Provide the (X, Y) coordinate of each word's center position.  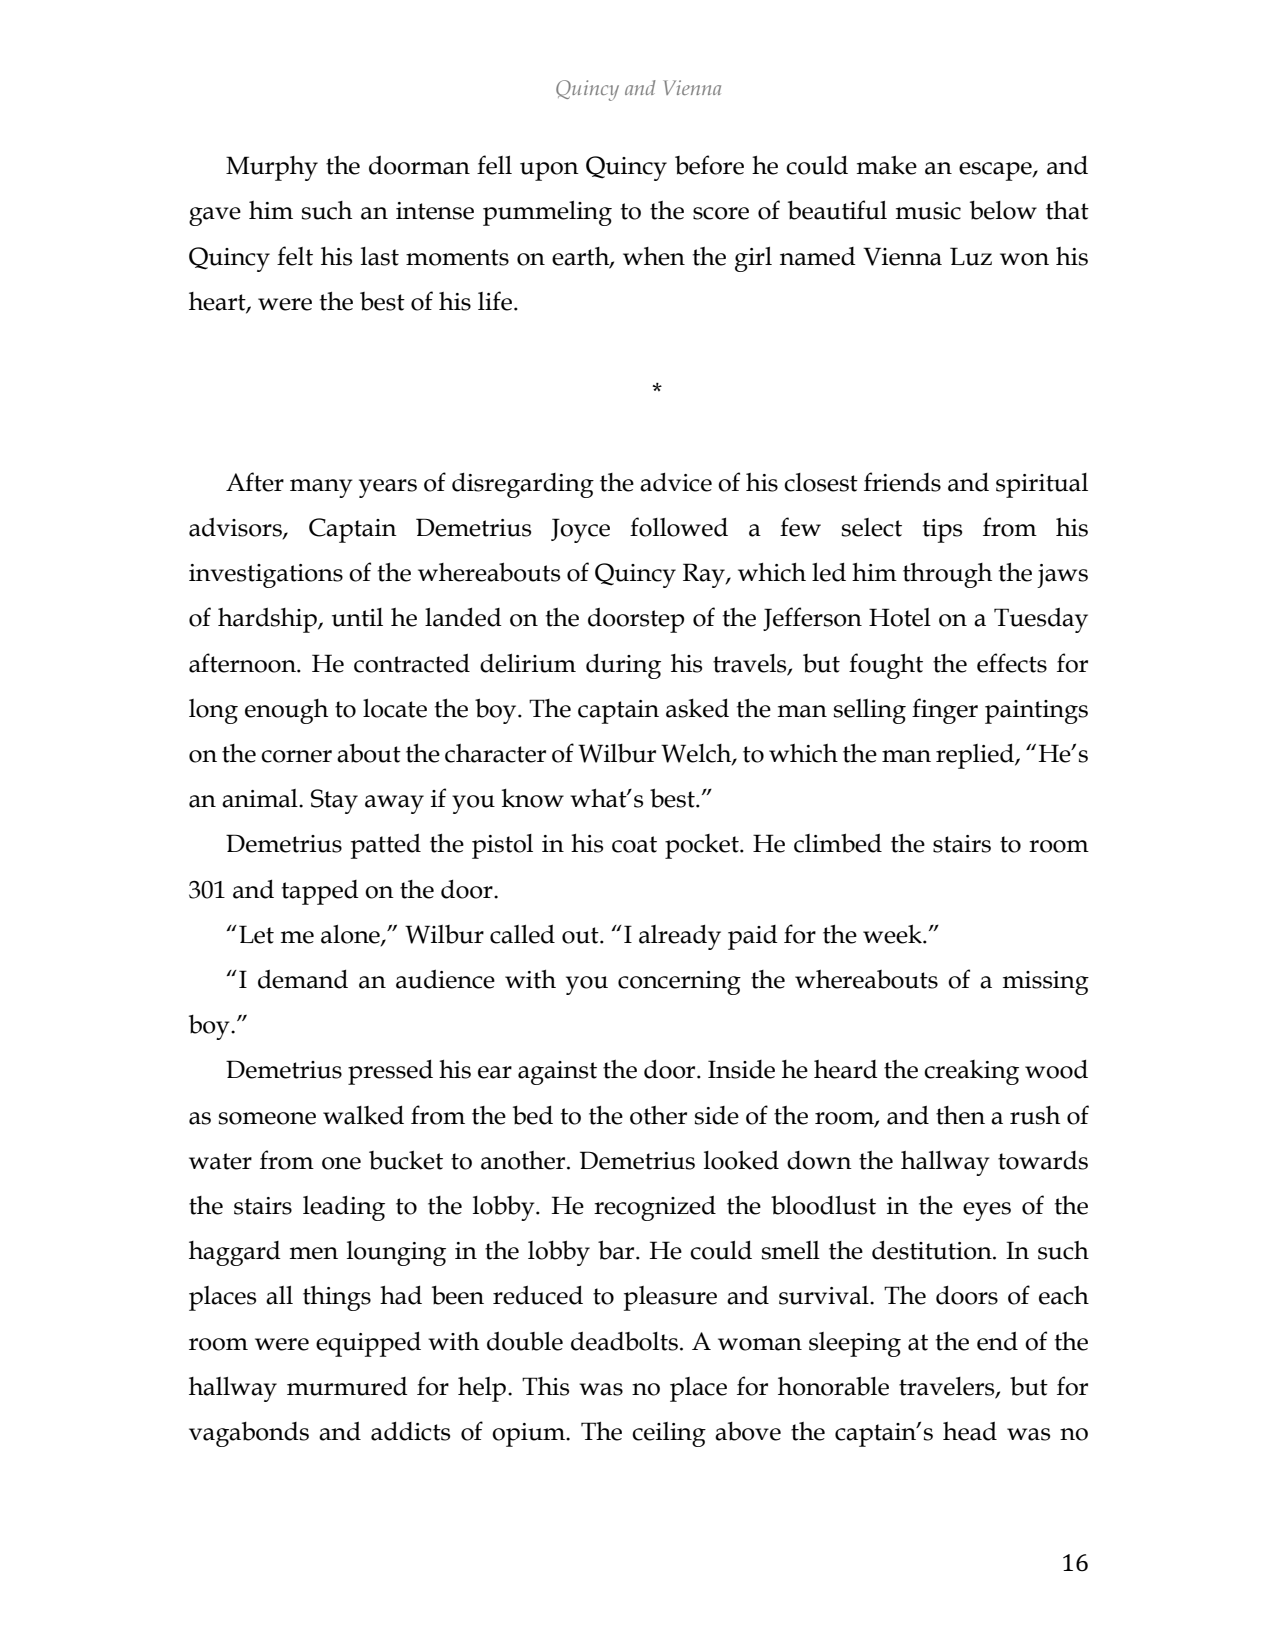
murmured (347, 1386)
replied (976, 756)
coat (634, 844)
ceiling (669, 1434)
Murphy (272, 168)
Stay (334, 801)
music (928, 211)
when (654, 256)
